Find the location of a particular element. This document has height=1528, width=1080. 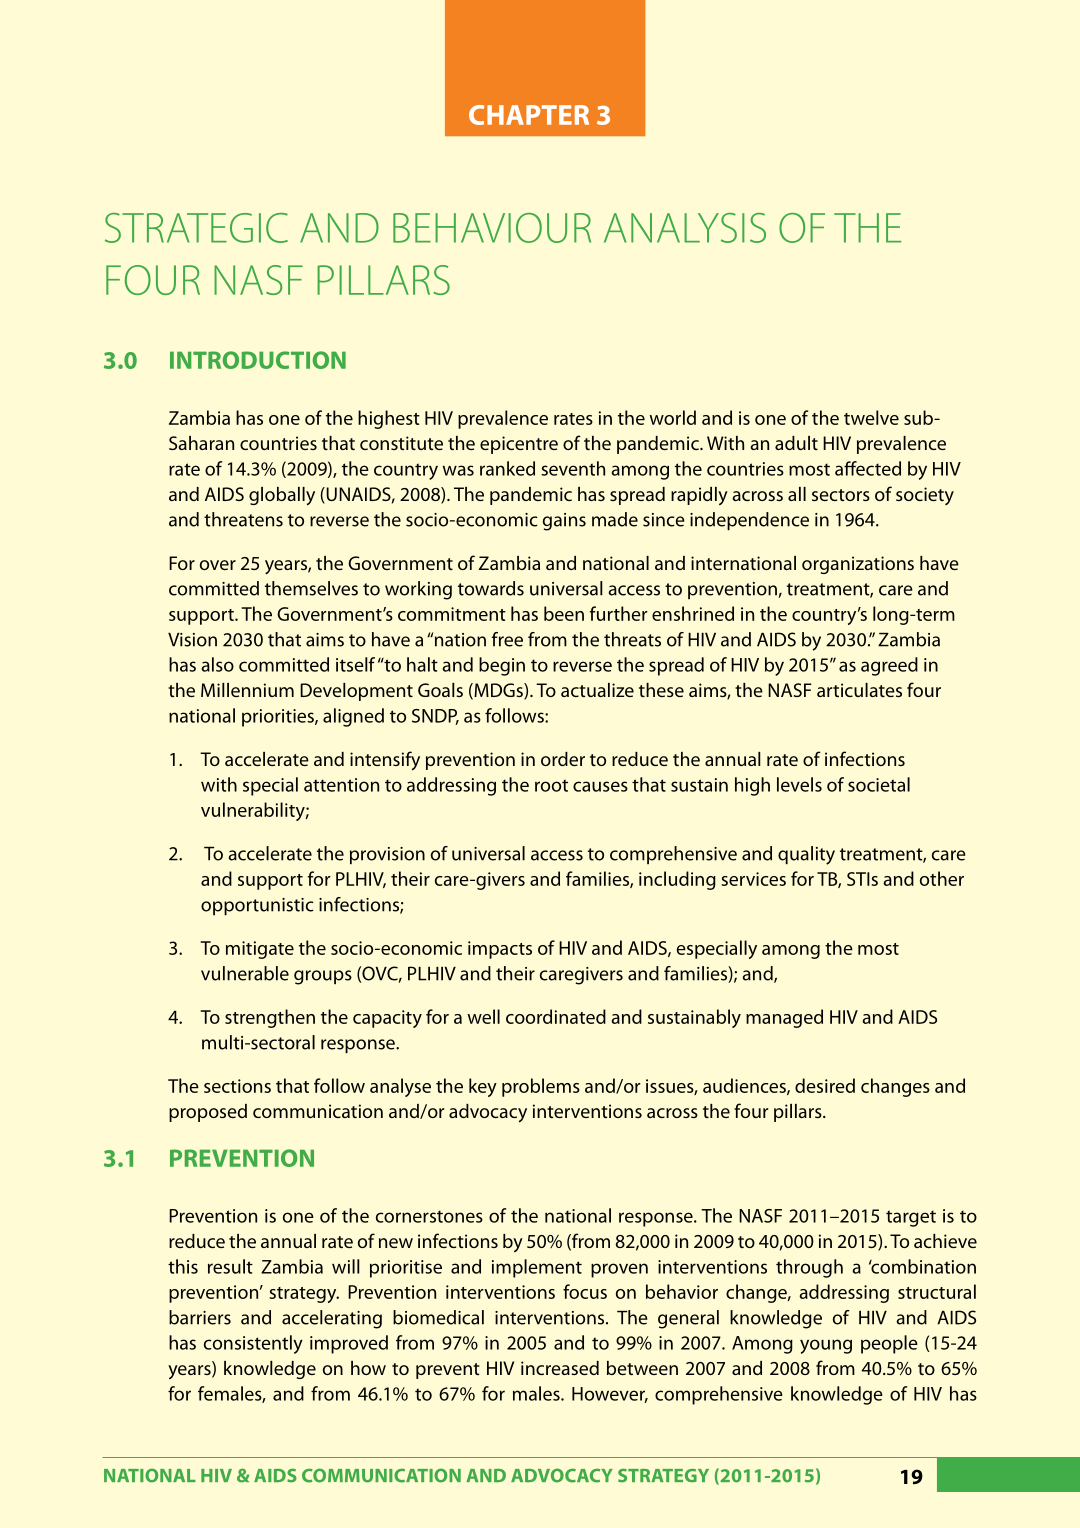

impacts is located at coordinates (500, 950).
